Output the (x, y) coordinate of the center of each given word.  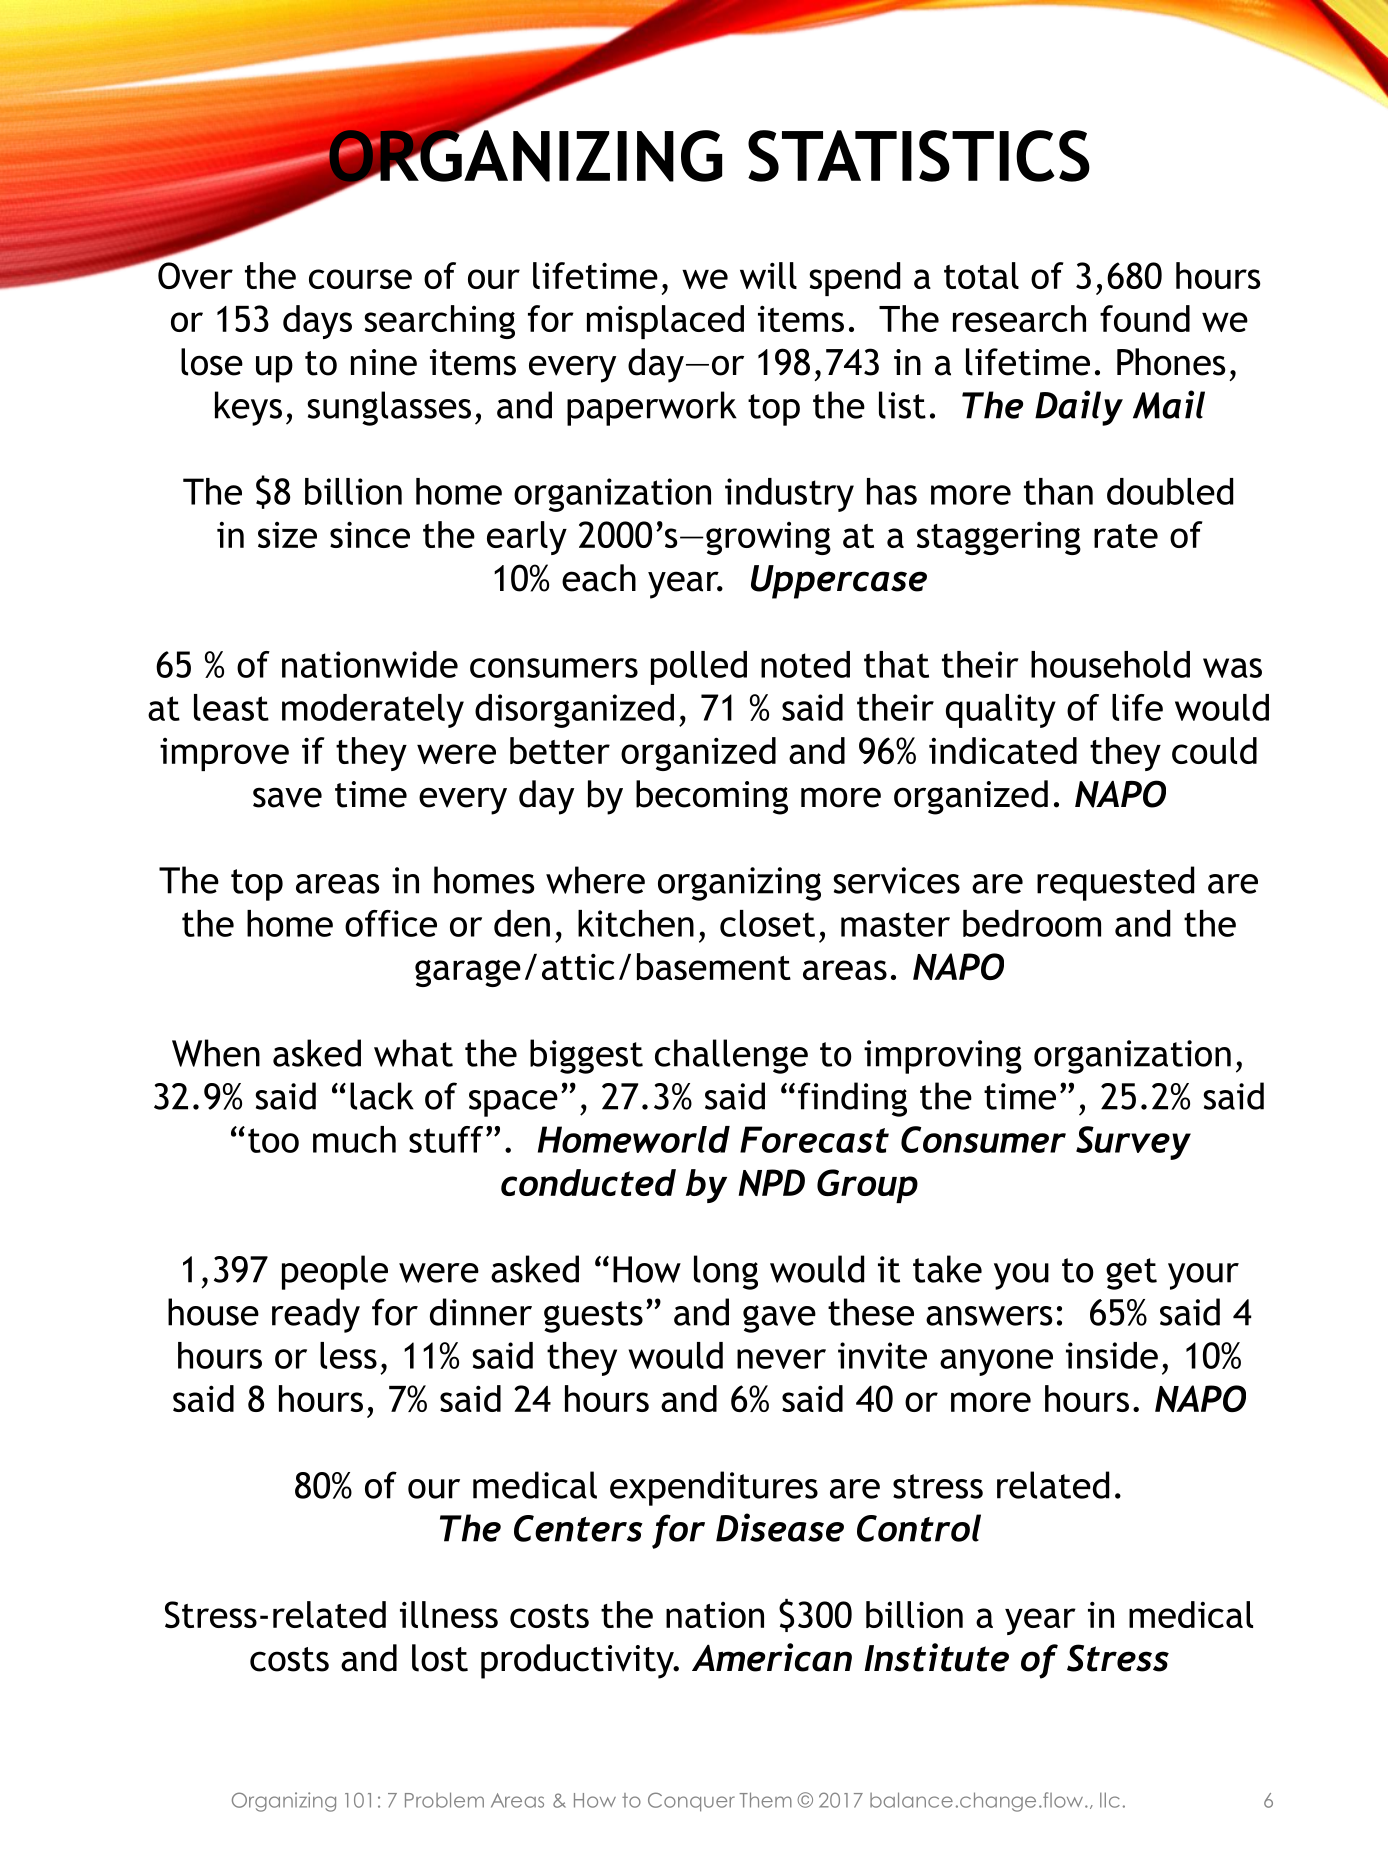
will (768, 275)
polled (699, 668)
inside (1112, 1355)
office (391, 923)
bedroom (1032, 923)
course (360, 279)
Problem (444, 1800)
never (781, 1359)
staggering (999, 538)
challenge (731, 1056)
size (287, 535)
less (348, 1355)
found (1145, 318)
